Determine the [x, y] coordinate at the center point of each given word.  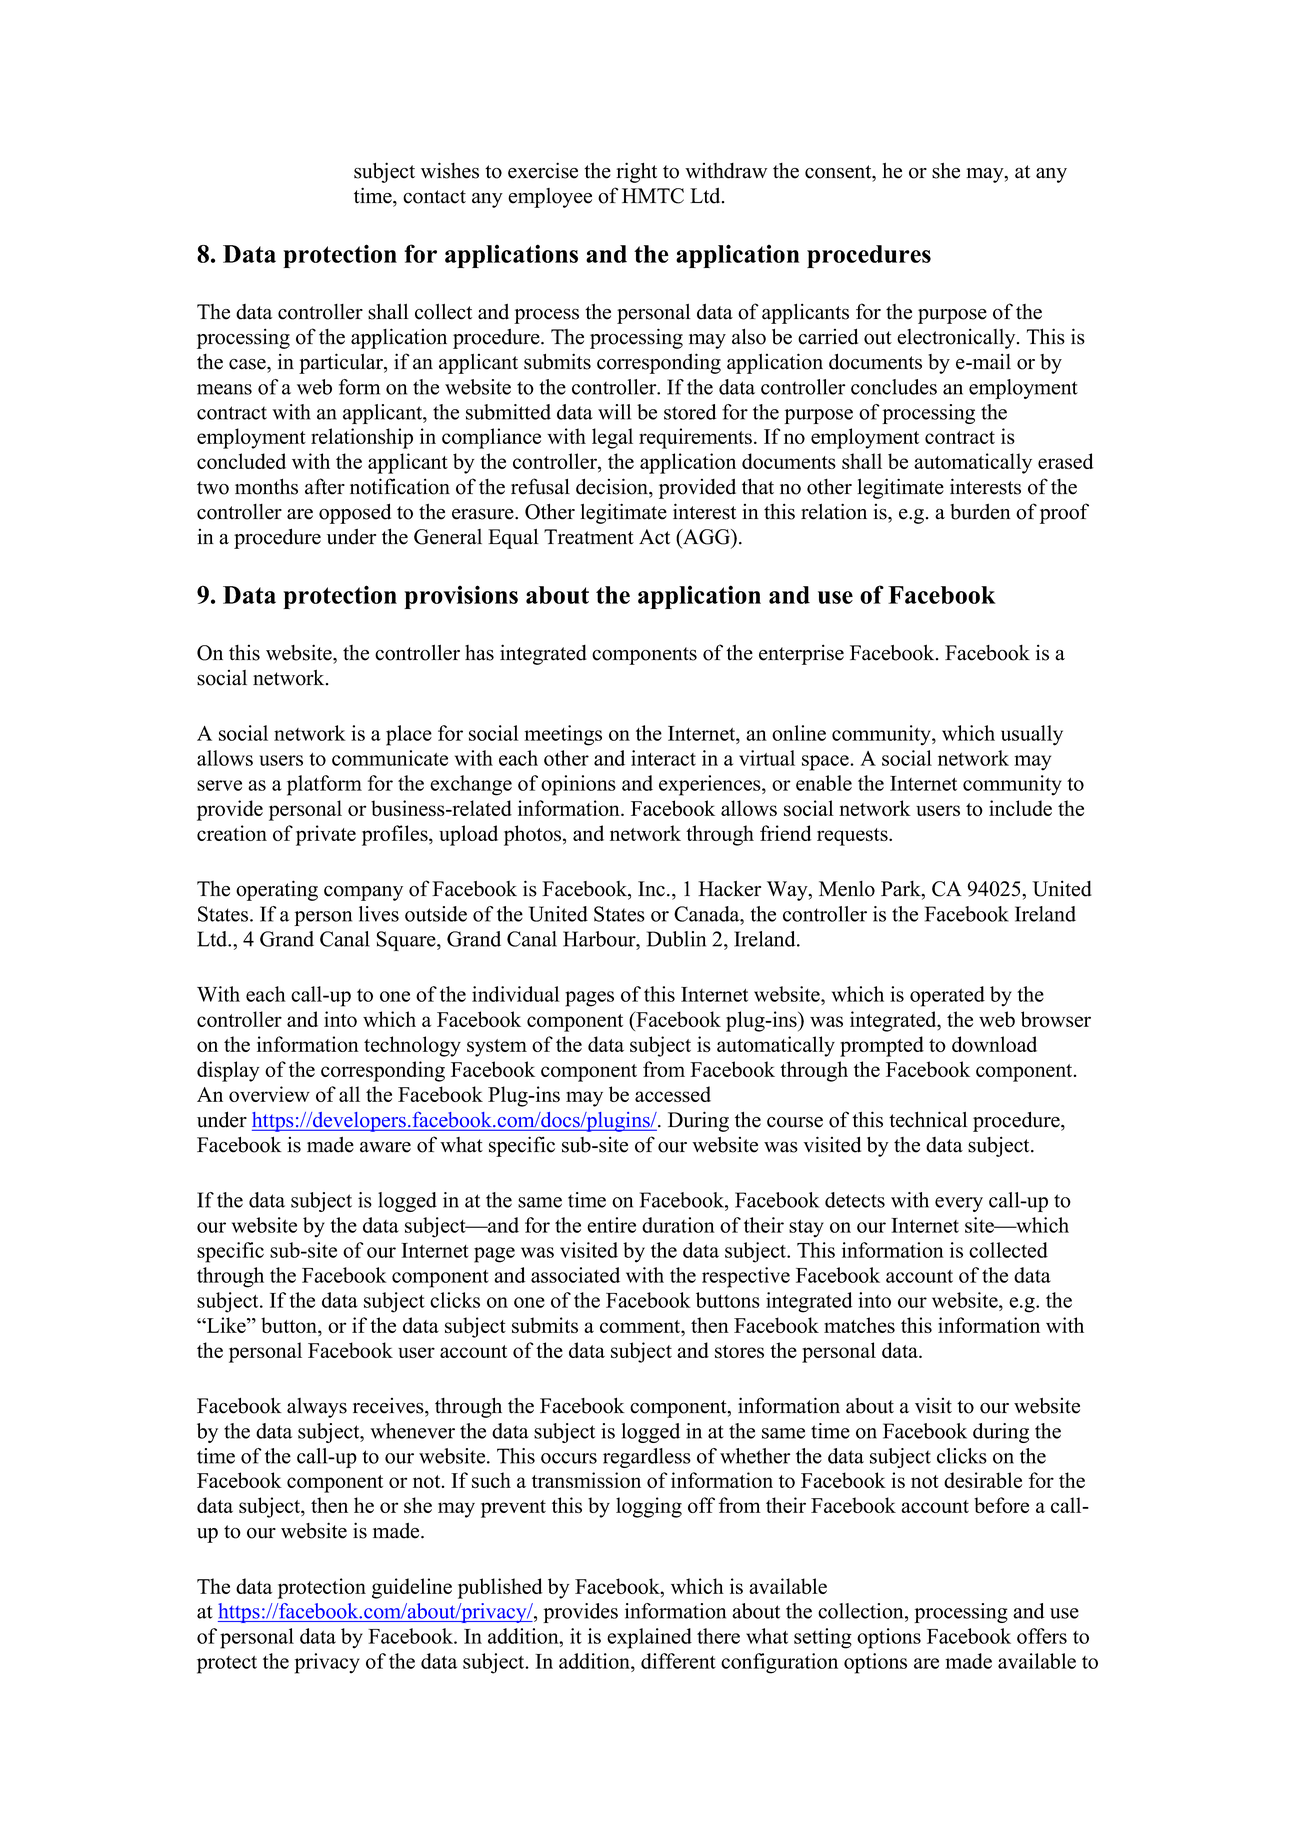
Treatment [589, 537]
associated [575, 1275]
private [326, 835]
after [325, 486]
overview [269, 1094]
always [317, 1408]
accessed [673, 1094]
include [1020, 808]
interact [663, 758]
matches [859, 1325]
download [994, 1044]
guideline [412, 1588]
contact [434, 197]
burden [980, 512]
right [636, 172]
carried [828, 336]
